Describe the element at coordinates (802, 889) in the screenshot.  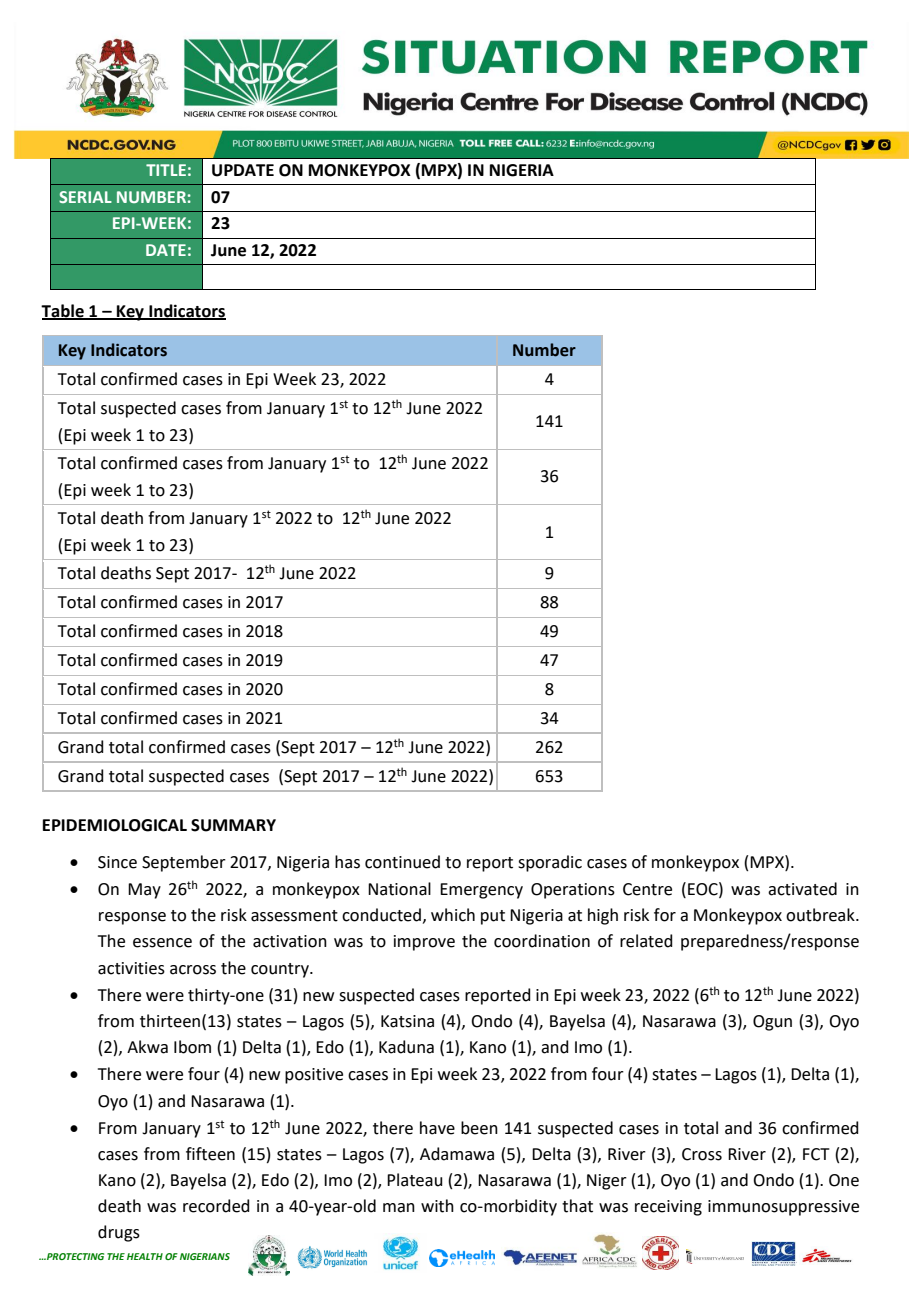
I see `activated` at that location.
